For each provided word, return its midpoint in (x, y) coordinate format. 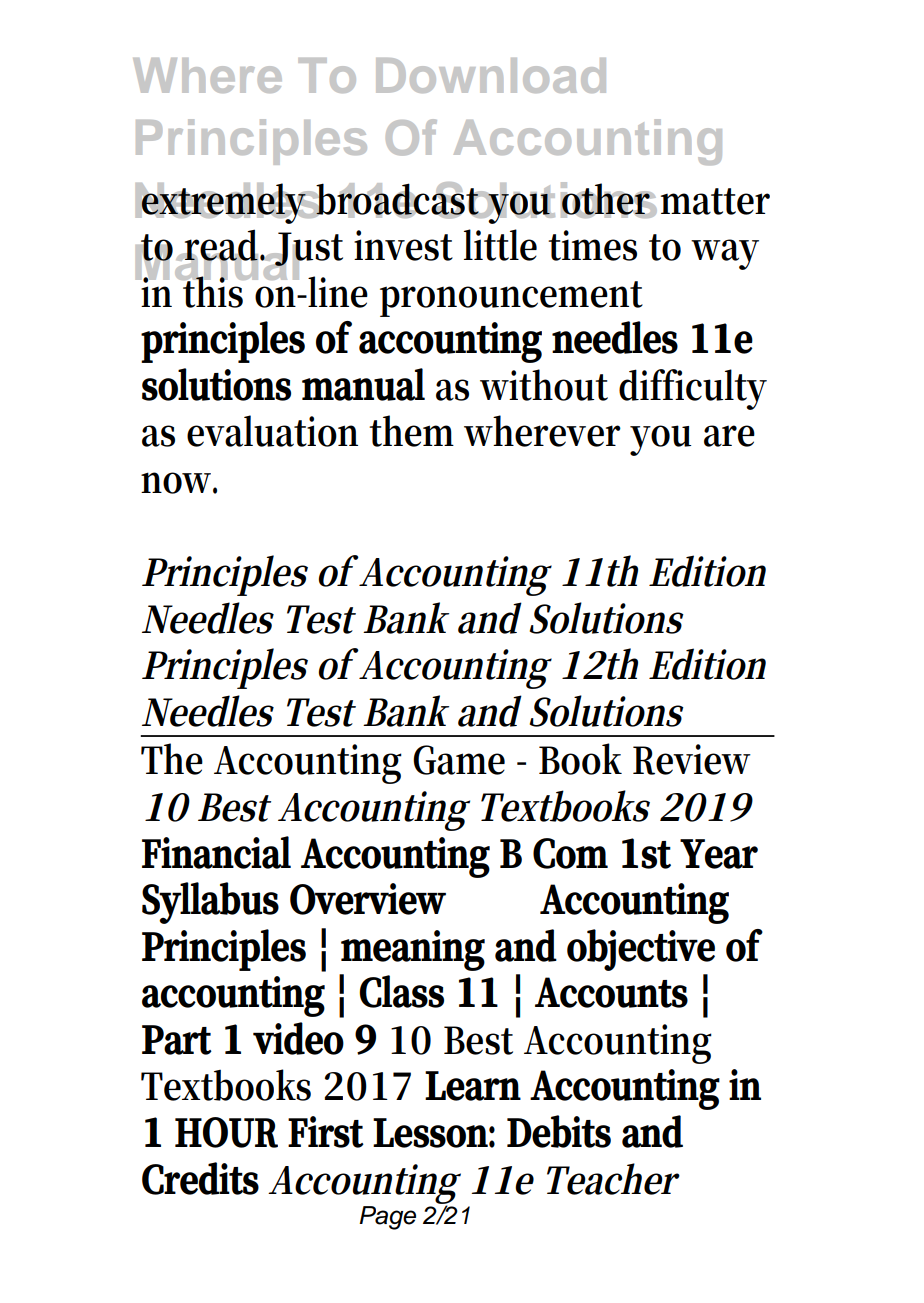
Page (387, 1218)
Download (491, 75)
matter (715, 201)
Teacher (613, 1179)
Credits (200, 1178)
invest (403, 245)
